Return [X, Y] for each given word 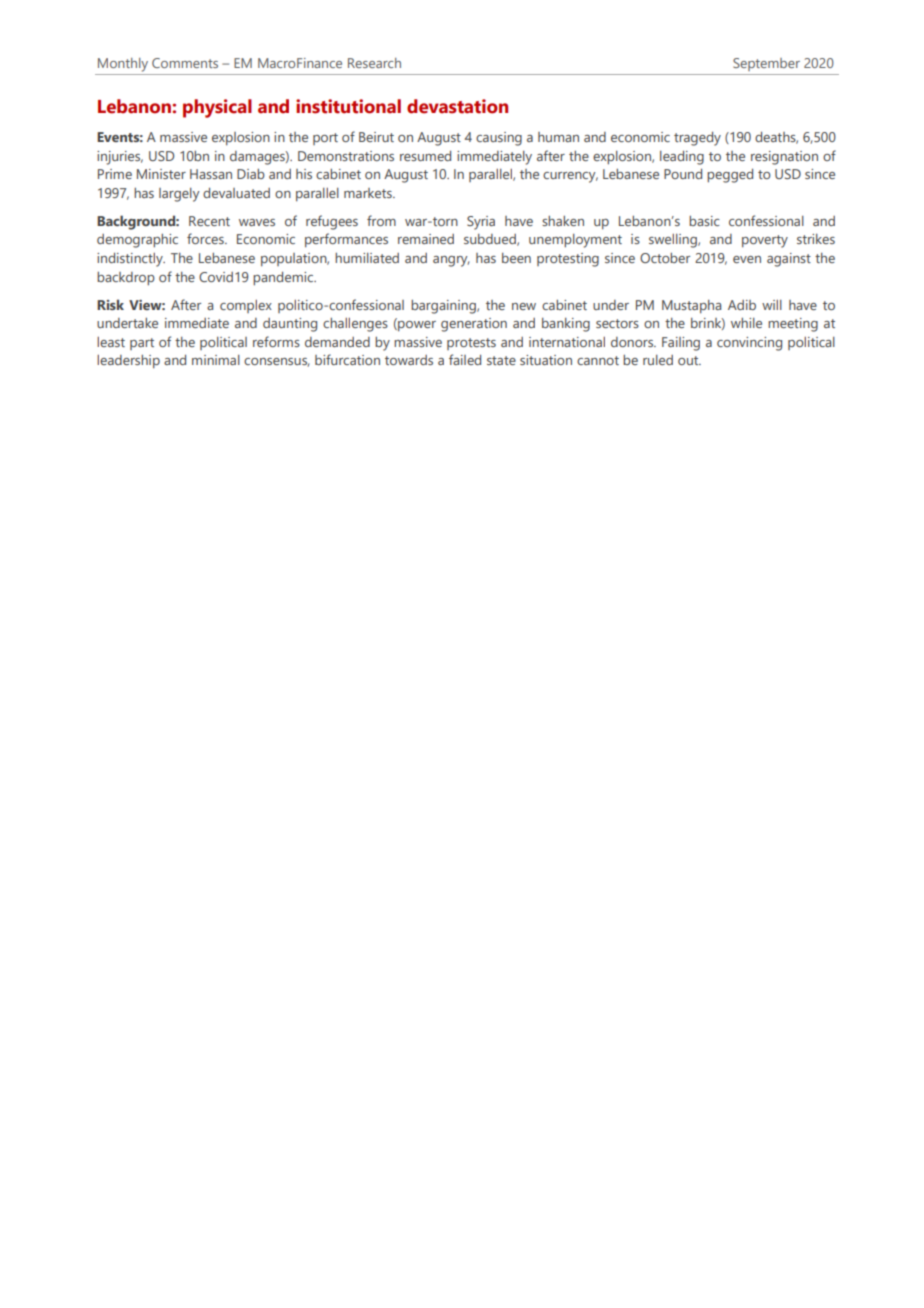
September [766, 64]
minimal [216, 360]
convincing [749, 344]
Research [374, 63]
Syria [481, 223]
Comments [185, 63]
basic [704, 221]
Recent [209, 221]
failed [465, 359]
